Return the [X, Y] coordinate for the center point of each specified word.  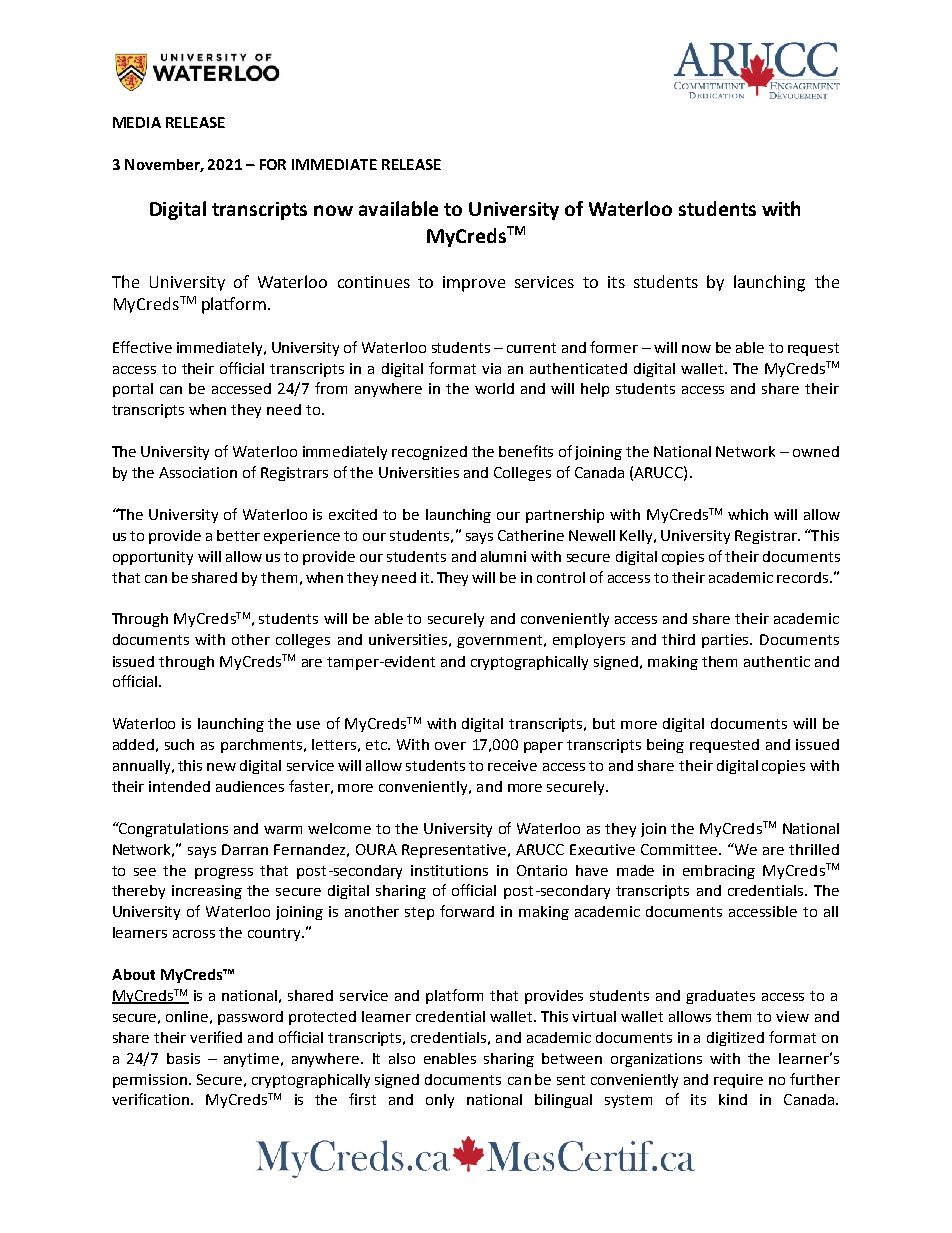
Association [198, 472]
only [440, 1101]
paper [543, 747]
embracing [719, 872]
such [179, 744]
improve [474, 284]
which [748, 514]
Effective [142, 347]
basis [183, 1058]
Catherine [531, 535]
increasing [207, 892]
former [614, 347]
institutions [449, 870]
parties [727, 641]
